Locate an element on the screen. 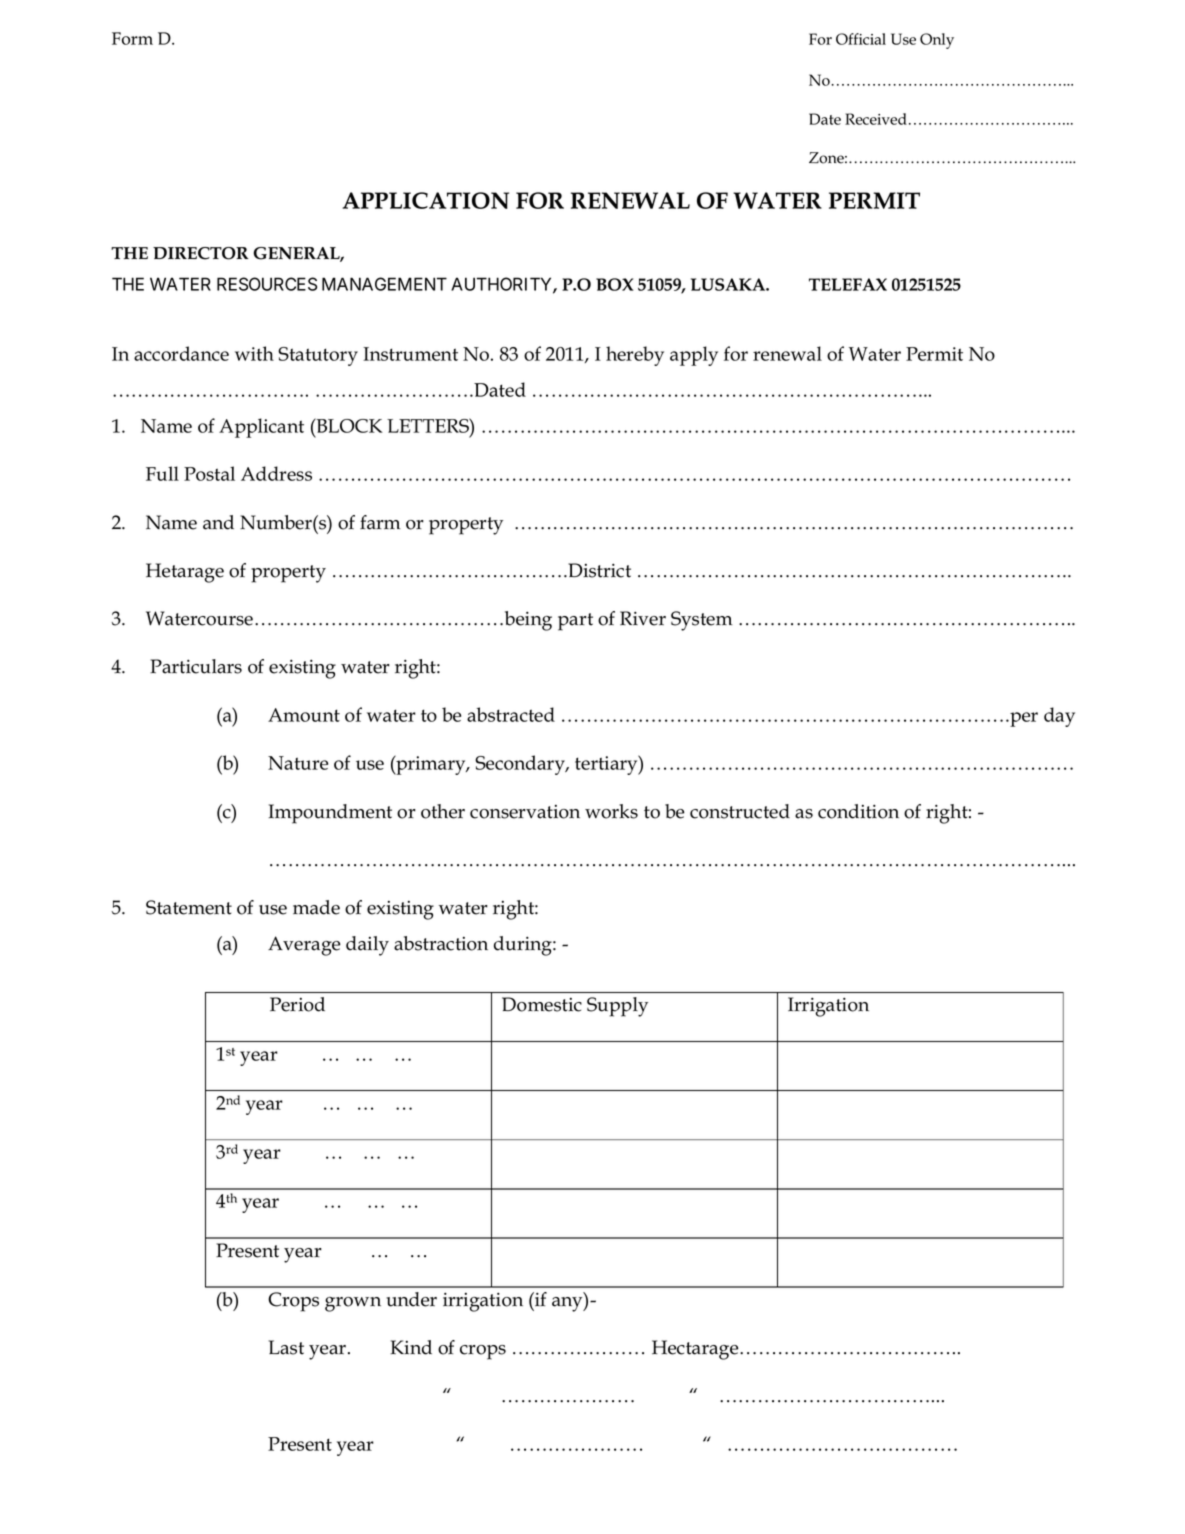 This screenshot has height=1534, width=1185. grown is located at coordinates (353, 1304).
